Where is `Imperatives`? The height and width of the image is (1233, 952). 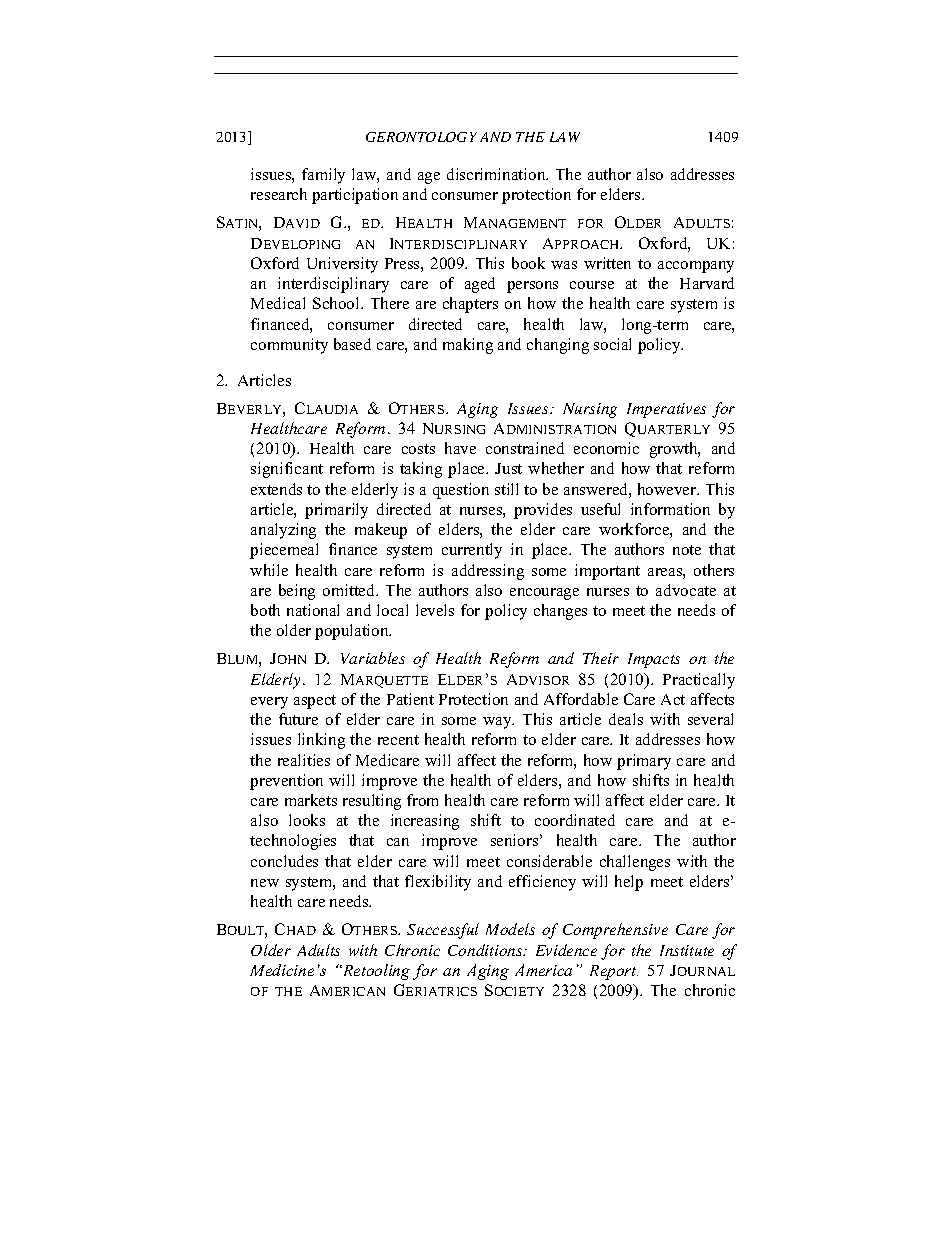
Imperatives is located at coordinates (666, 410).
